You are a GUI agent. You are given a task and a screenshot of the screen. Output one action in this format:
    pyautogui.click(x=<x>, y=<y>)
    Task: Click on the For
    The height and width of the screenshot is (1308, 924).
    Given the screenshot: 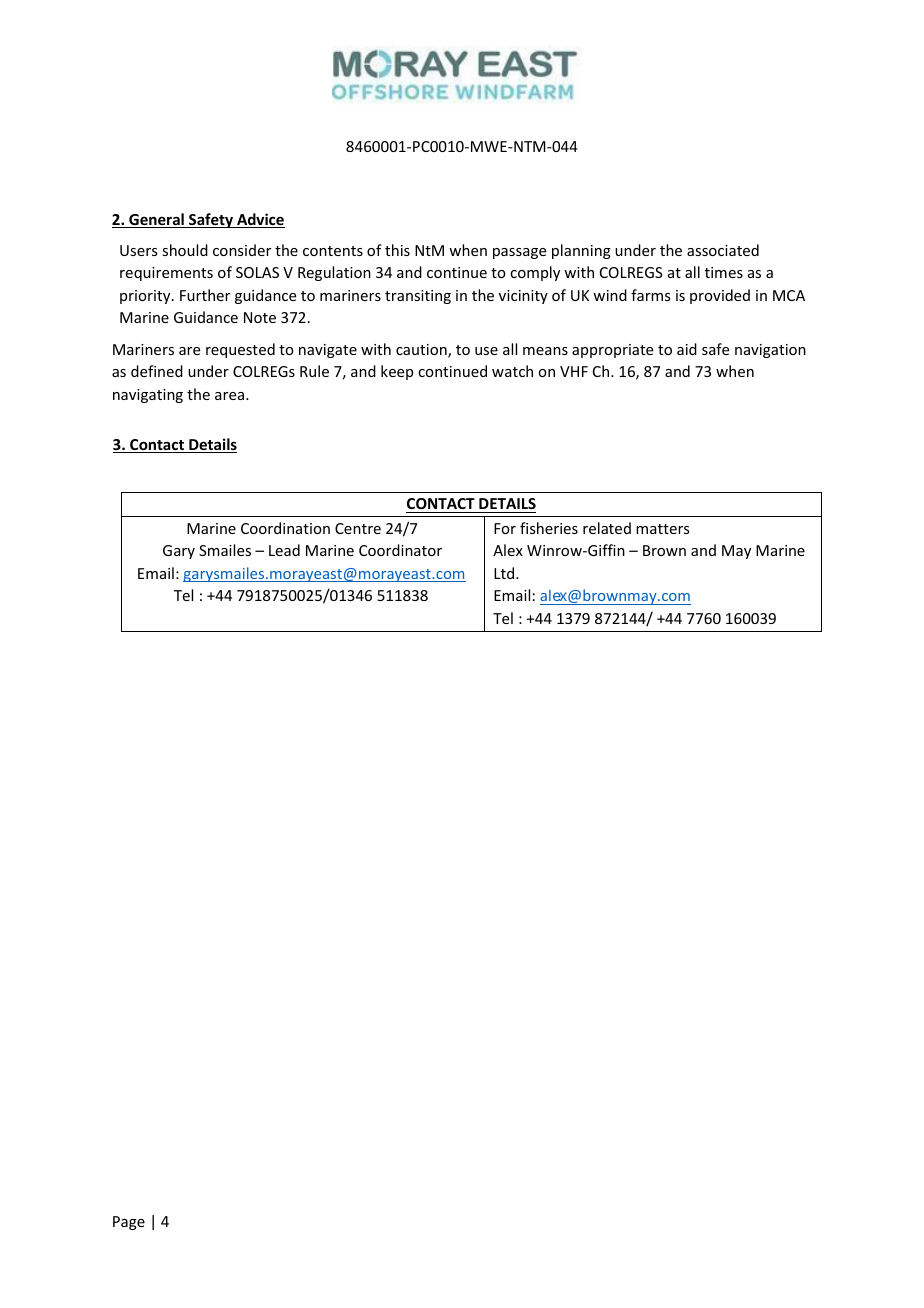 What is the action you would take?
    pyautogui.click(x=505, y=528)
